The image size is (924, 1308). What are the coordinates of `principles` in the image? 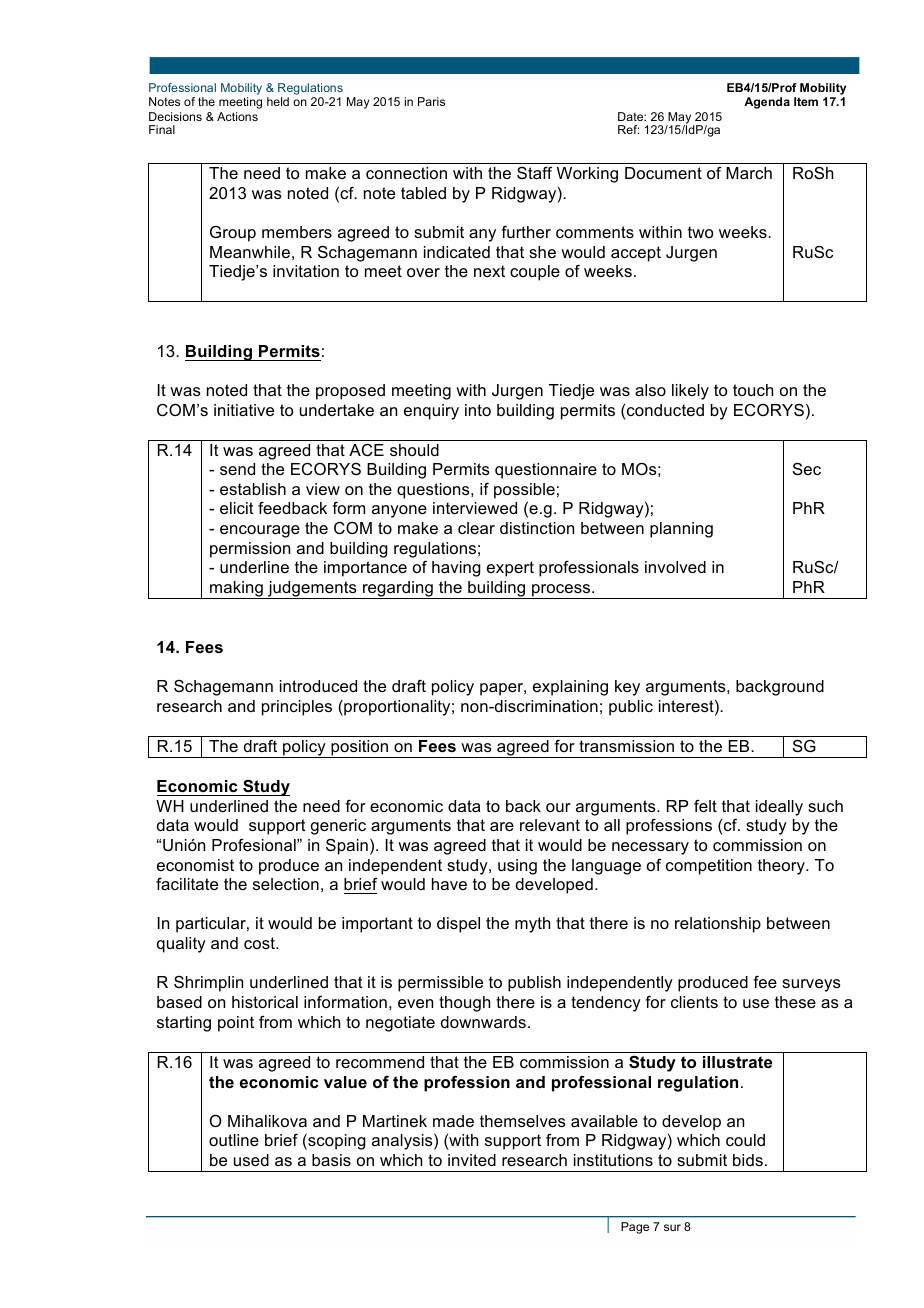 It's located at (297, 708).
